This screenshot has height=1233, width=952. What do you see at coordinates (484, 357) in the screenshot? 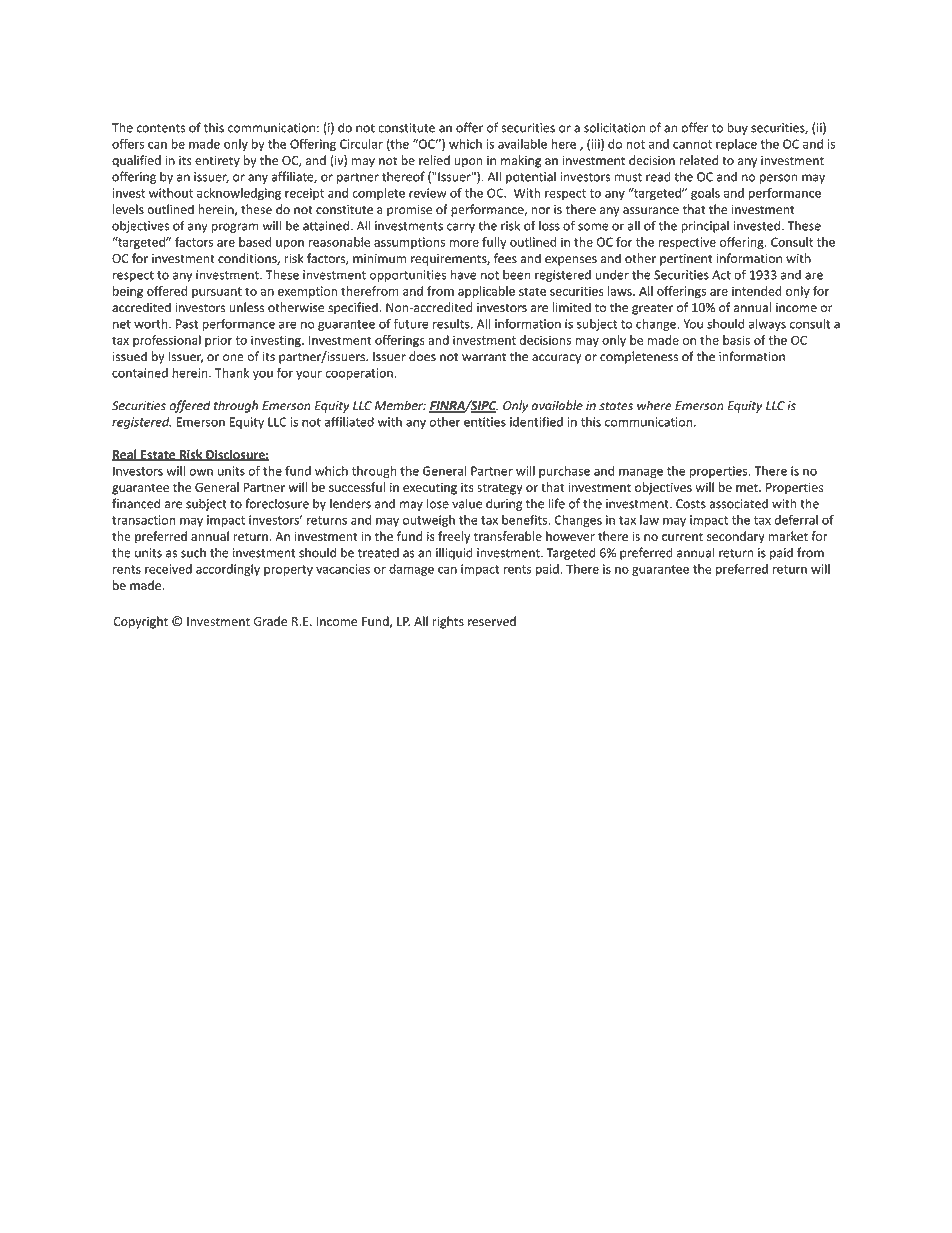
I see `warrant` at bounding box center [484, 357].
